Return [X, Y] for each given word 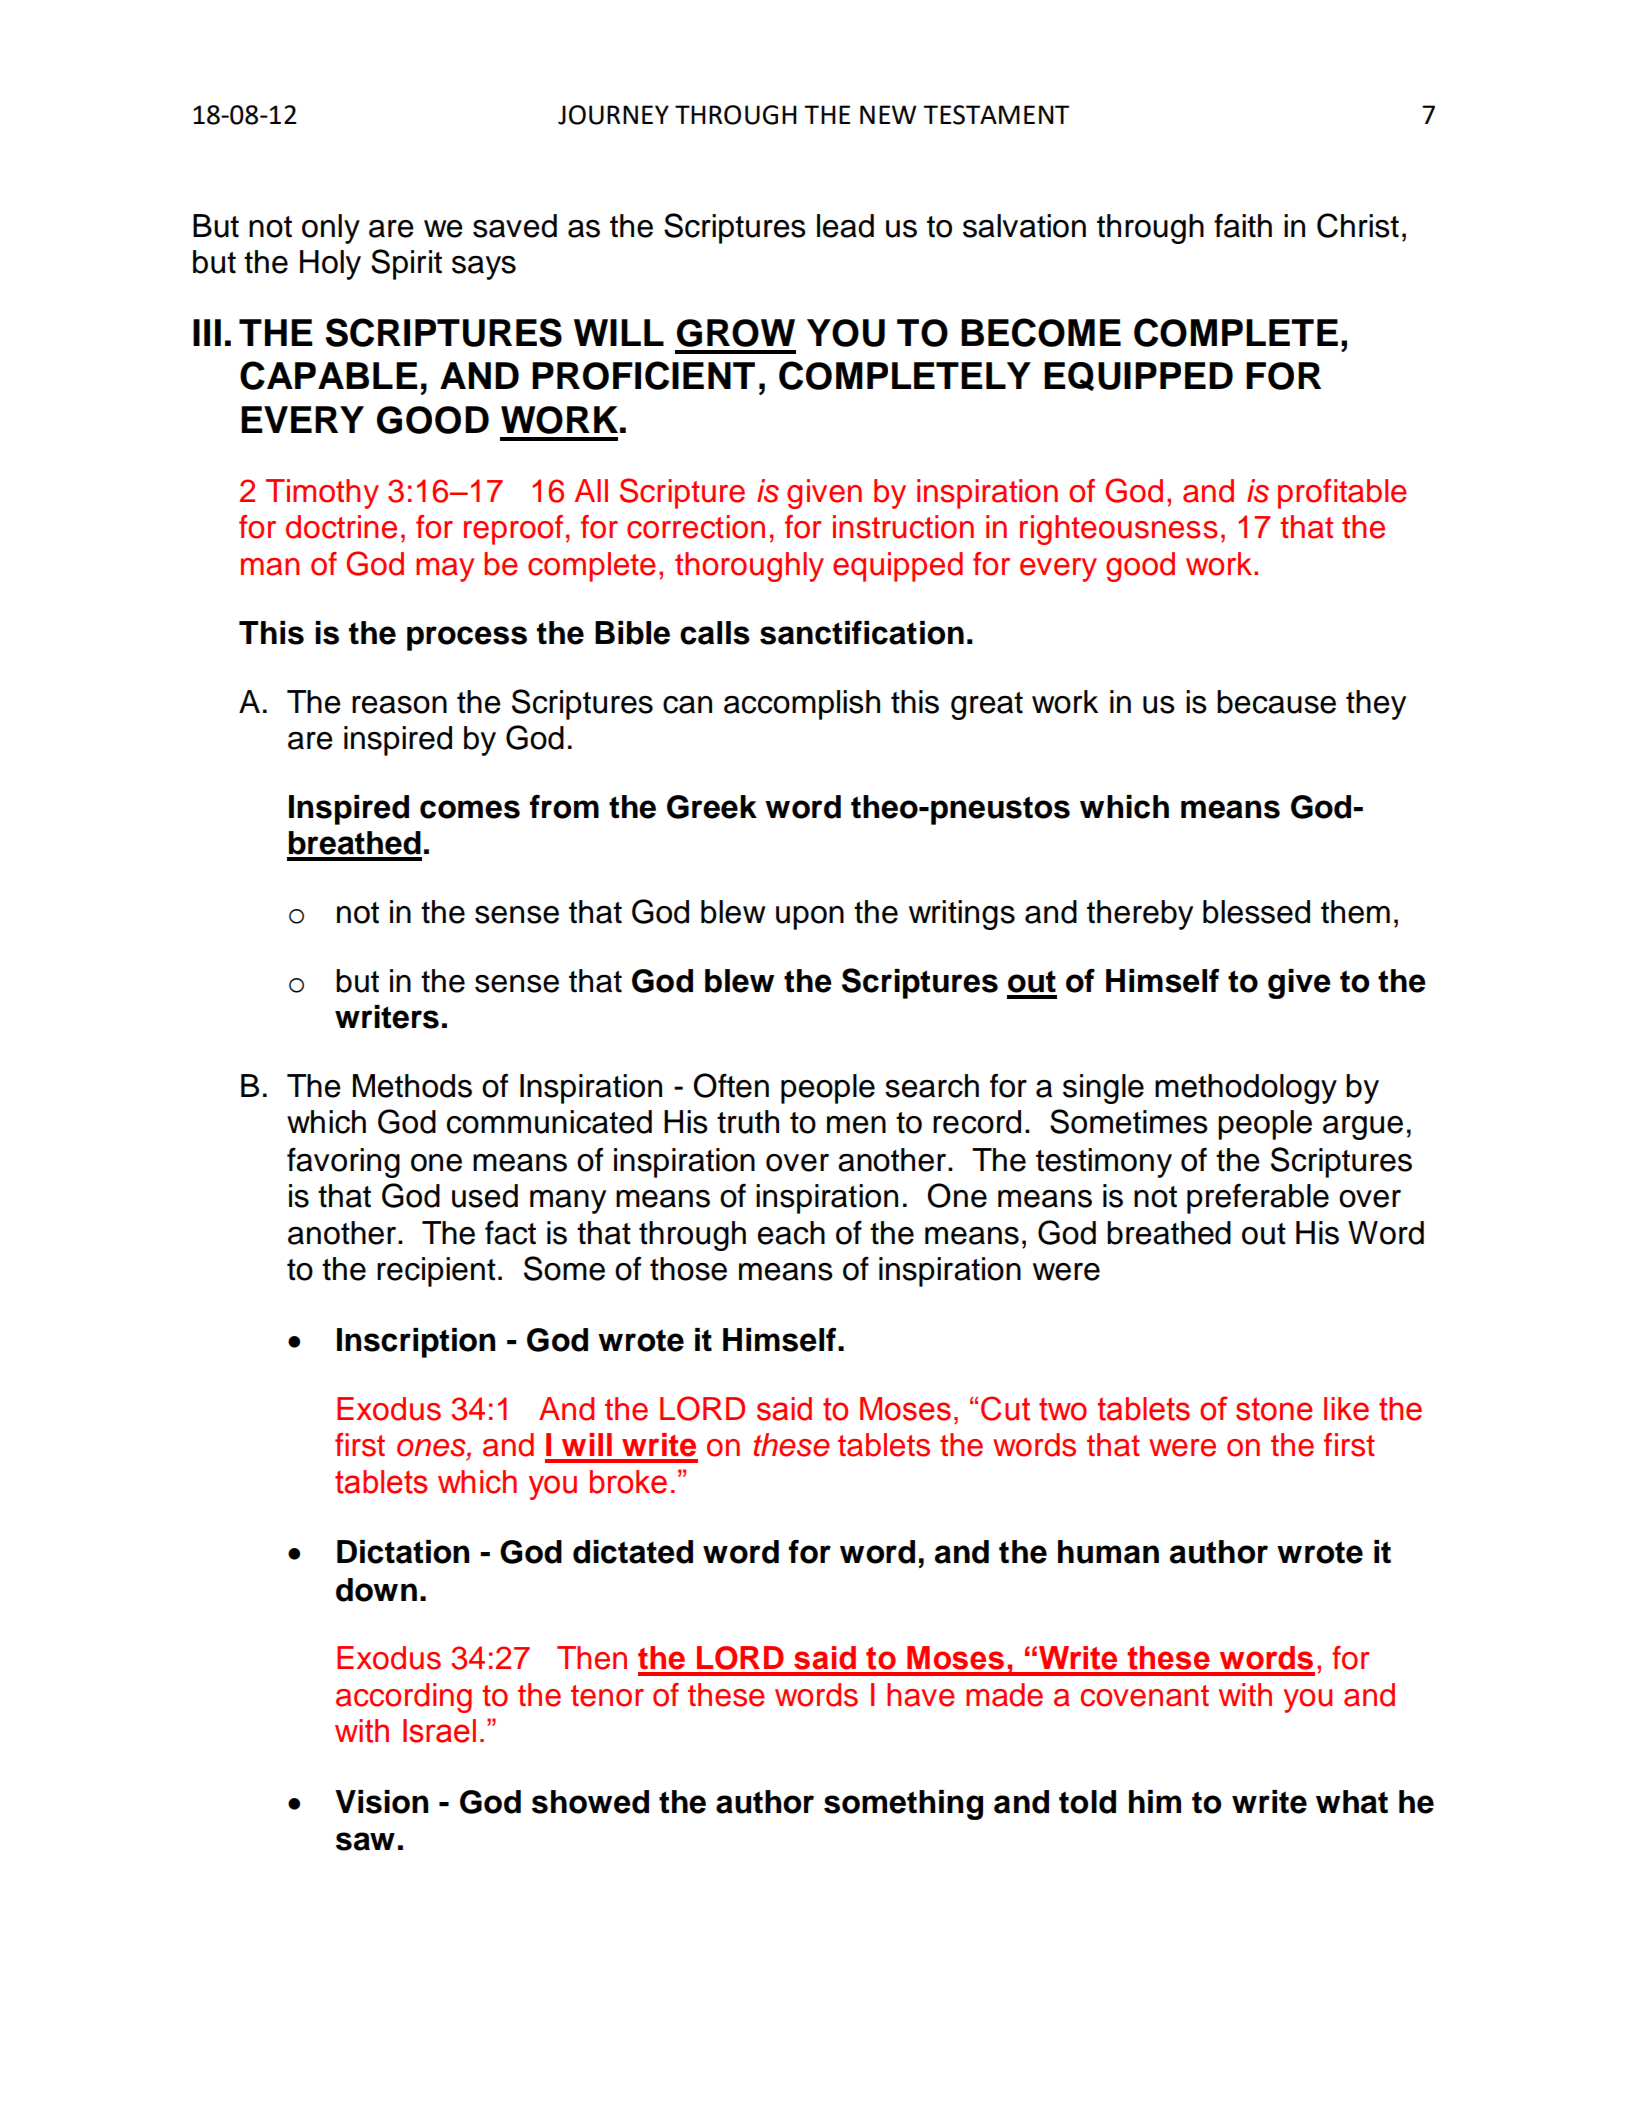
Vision [382, 1802]
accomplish [802, 705]
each [791, 1233]
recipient [436, 1272]
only [331, 229]
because [1276, 702]
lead [845, 226]
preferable [1258, 1198]
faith [1243, 225]
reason [399, 705]
